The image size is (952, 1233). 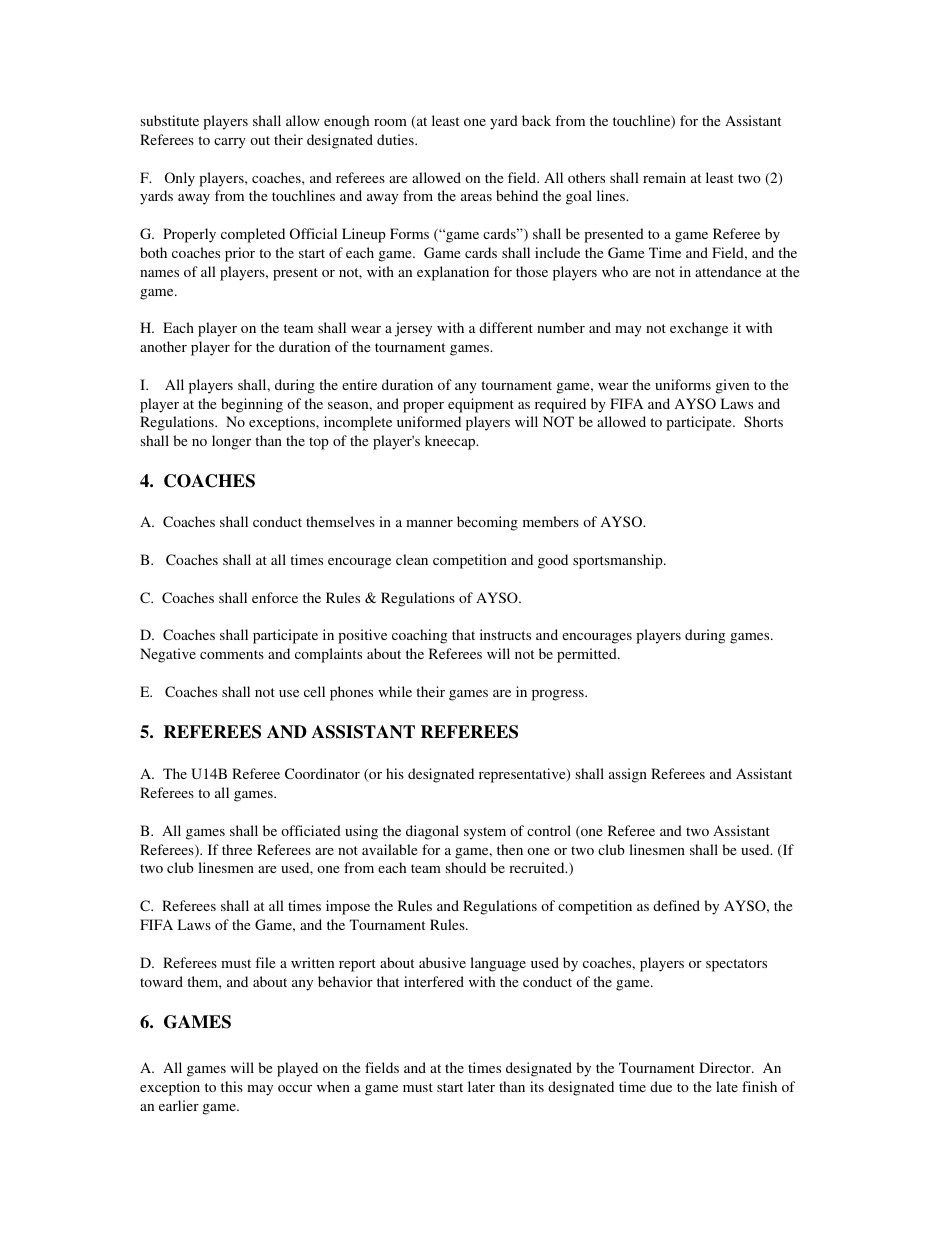 I want to click on equipment, so click(x=481, y=405).
